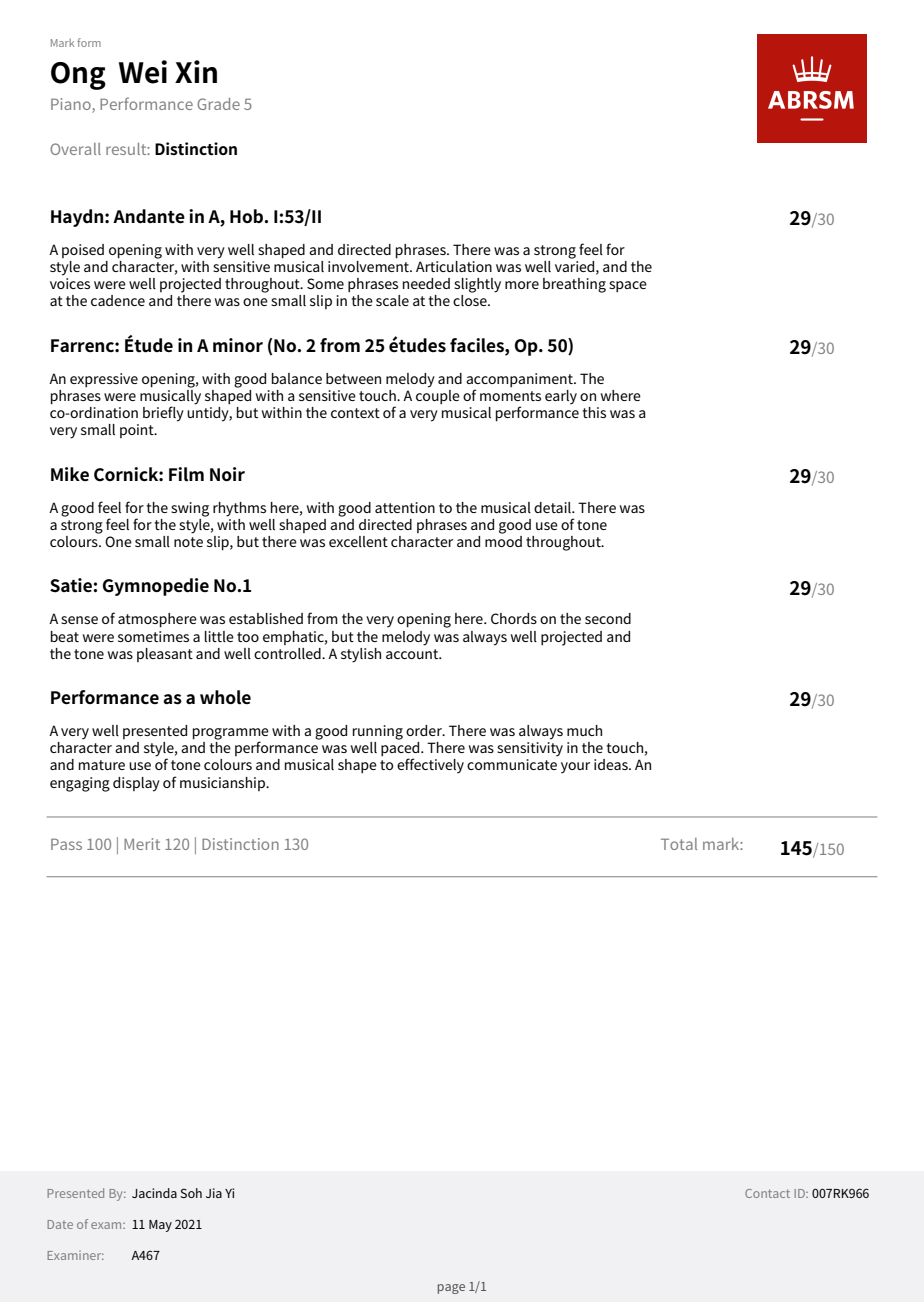 The height and width of the document is (1308, 924). I want to click on effectively, so click(430, 766).
